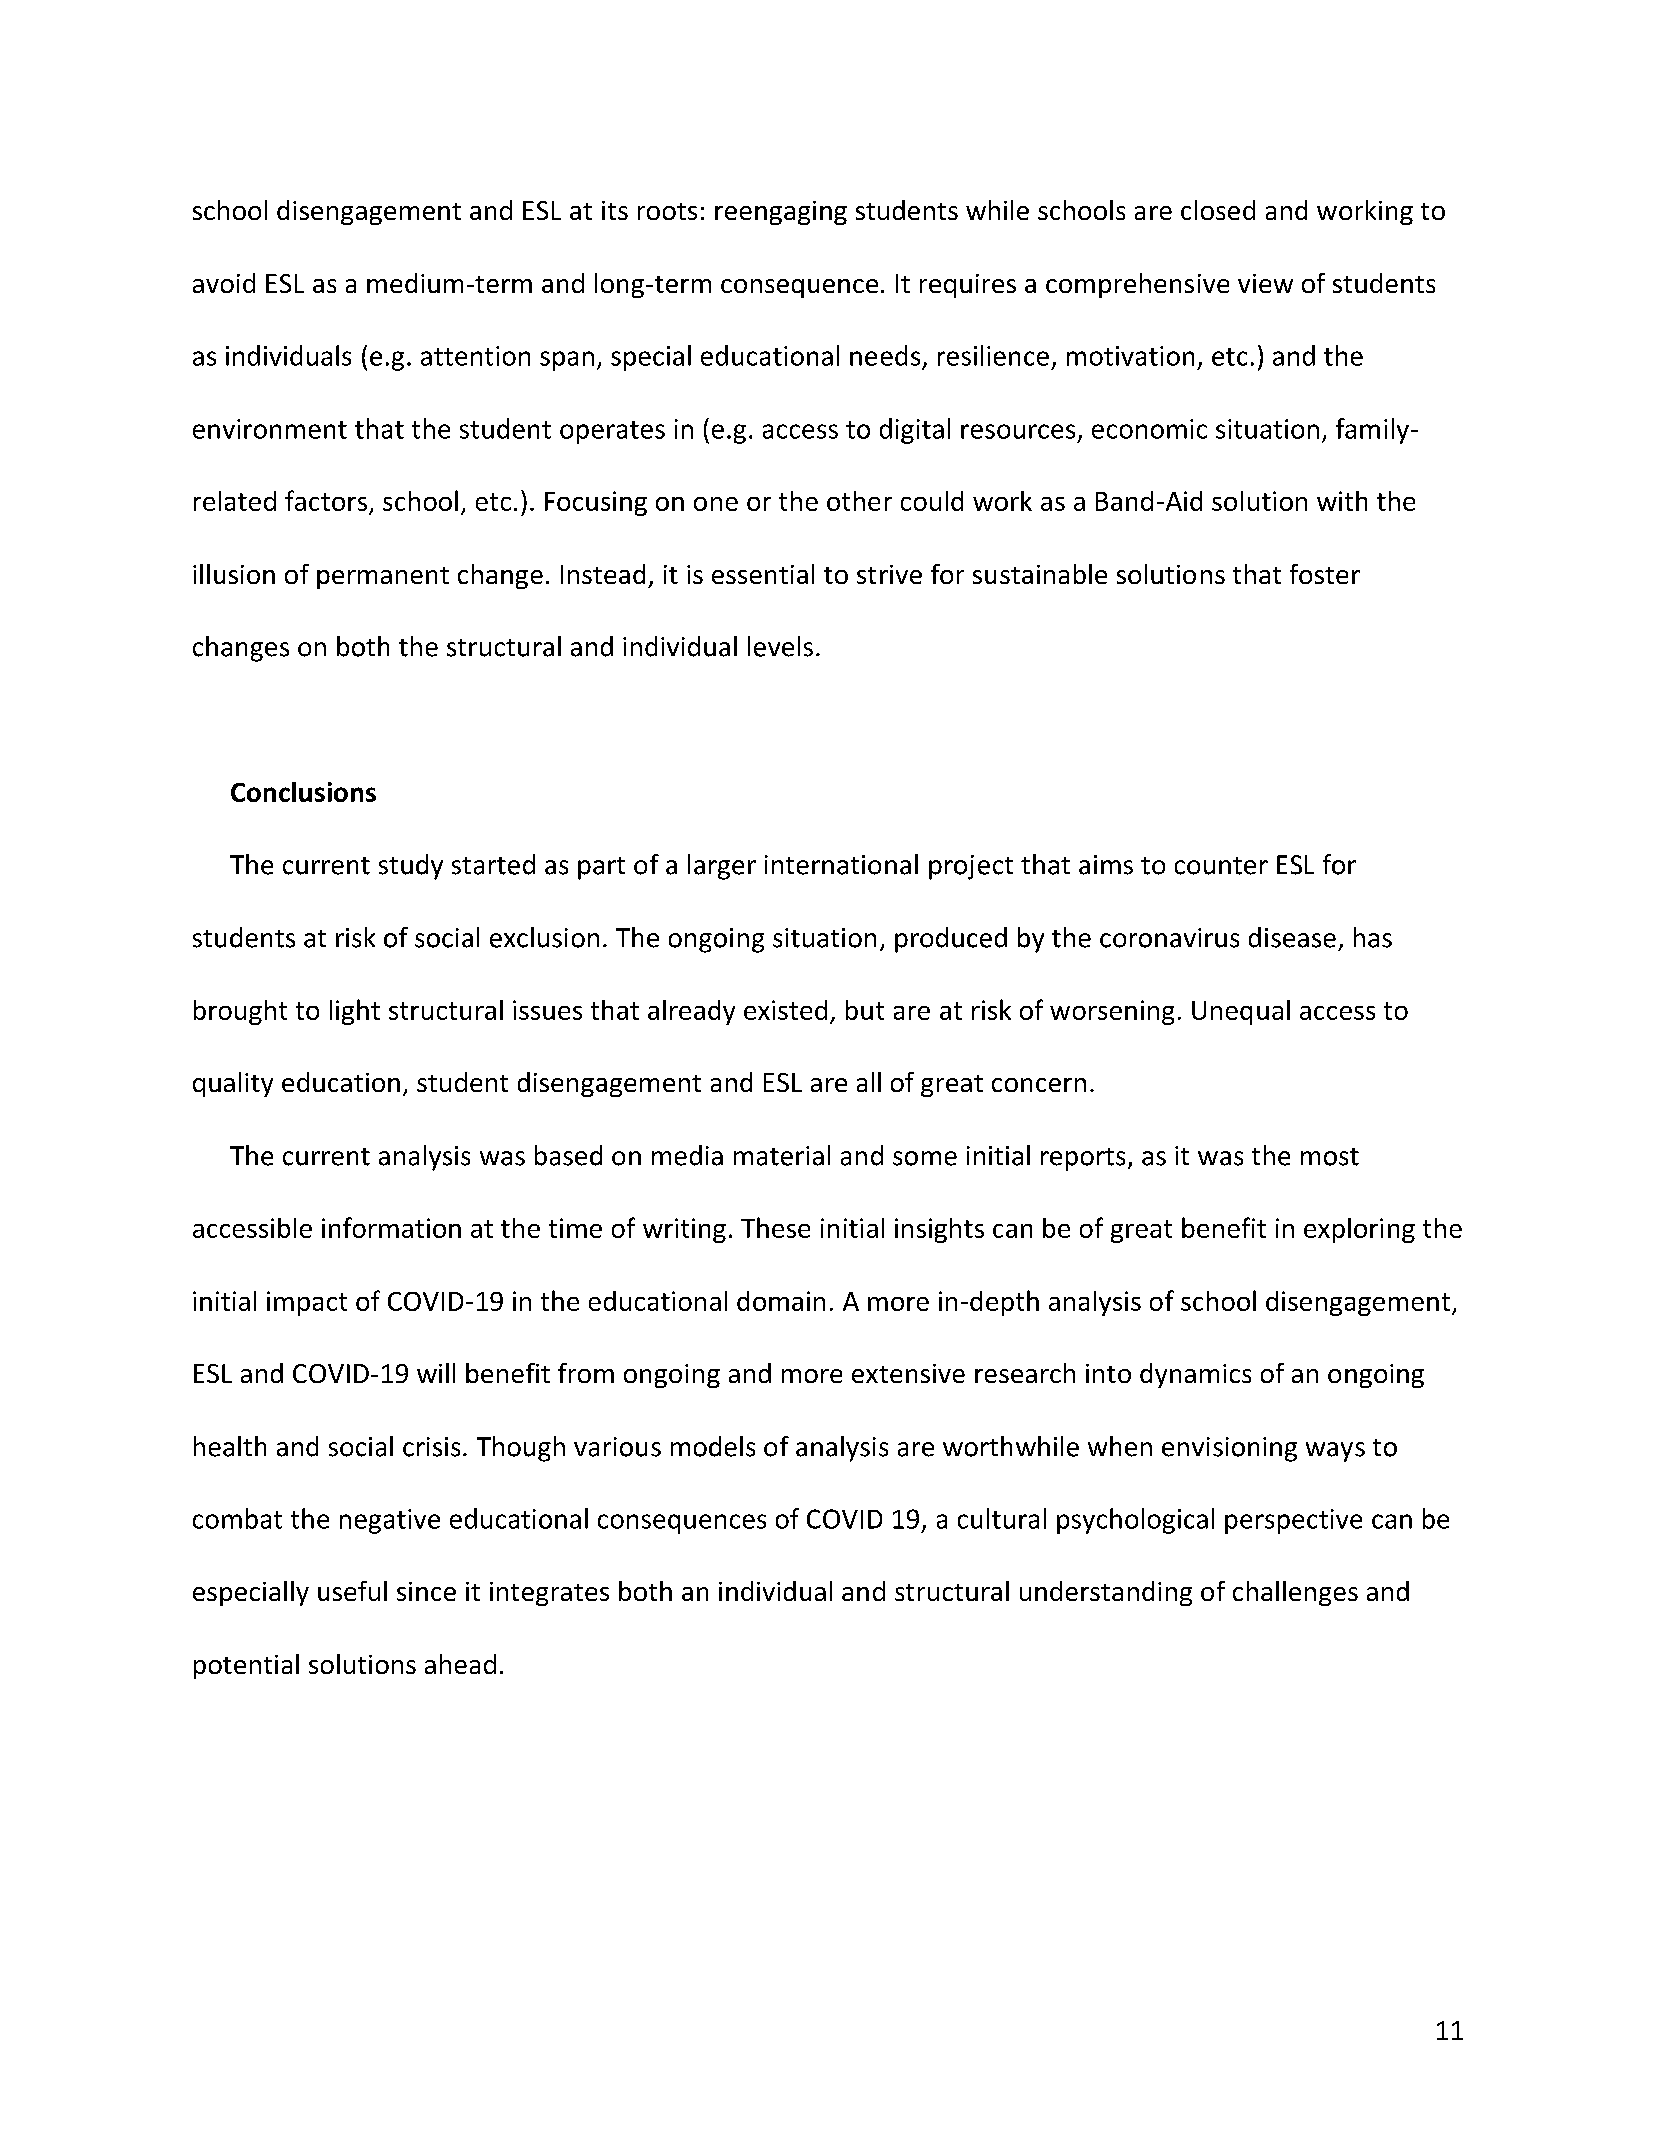 The height and width of the image is (2143, 1656). Describe the element at coordinates (1325, 574) in the image. I see `foster` at that location.
